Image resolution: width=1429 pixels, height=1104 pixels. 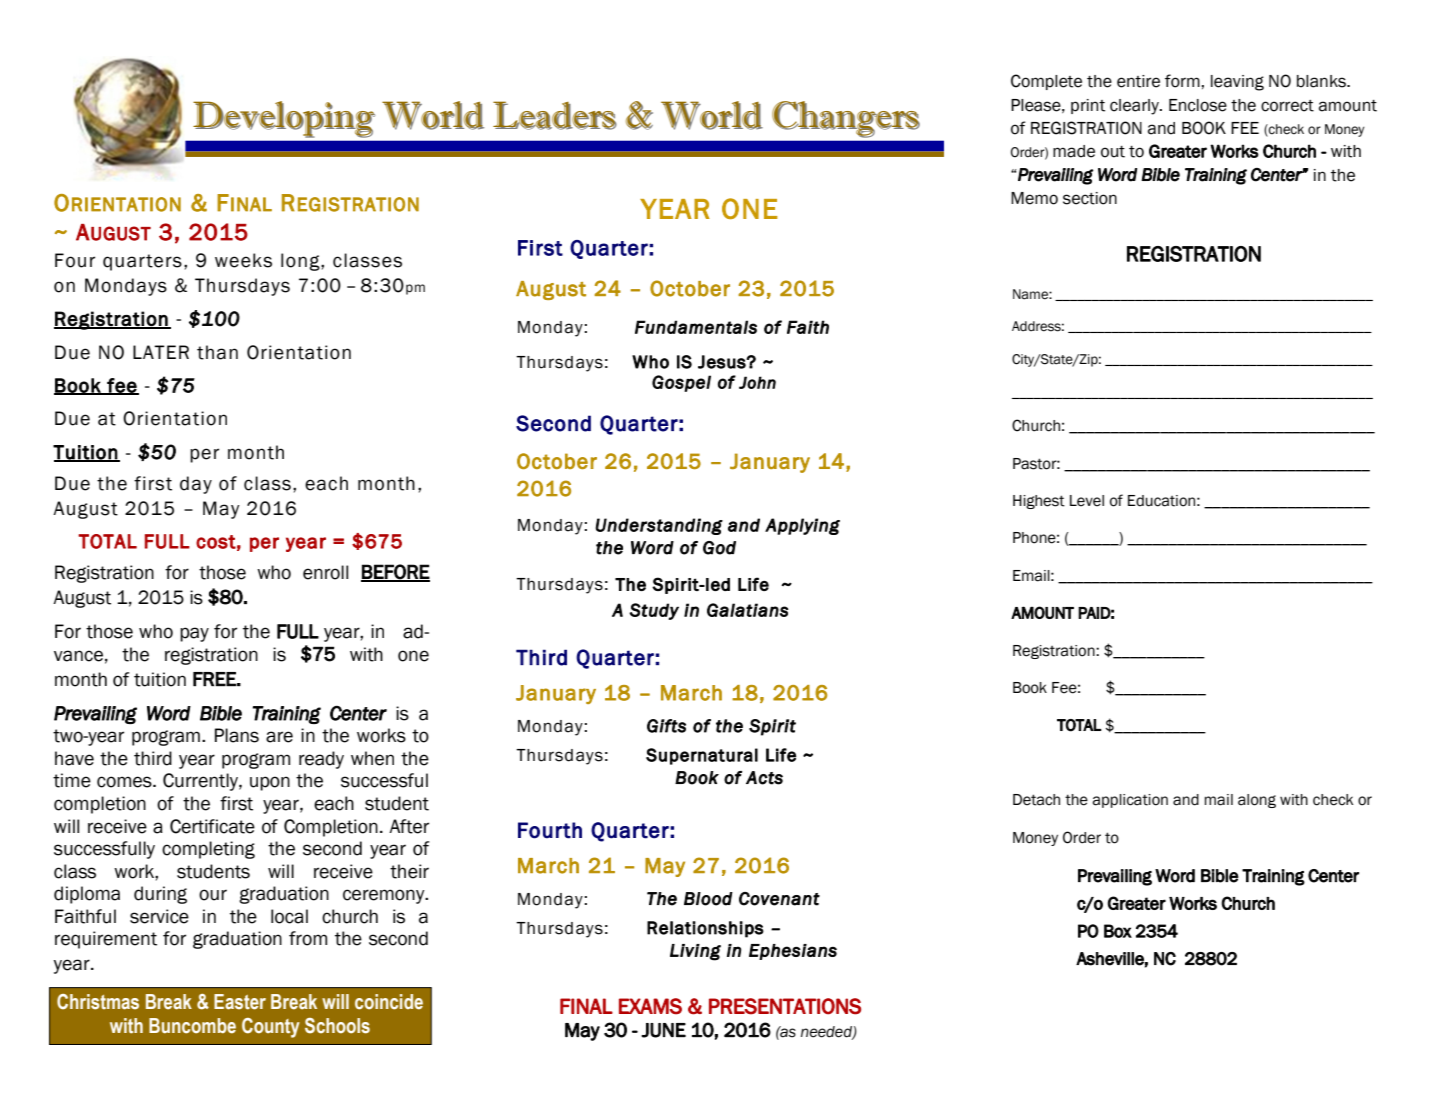 What do you see at coordinates (217, 352) in the image?
I see `than` at bounding box center [217, 352].
